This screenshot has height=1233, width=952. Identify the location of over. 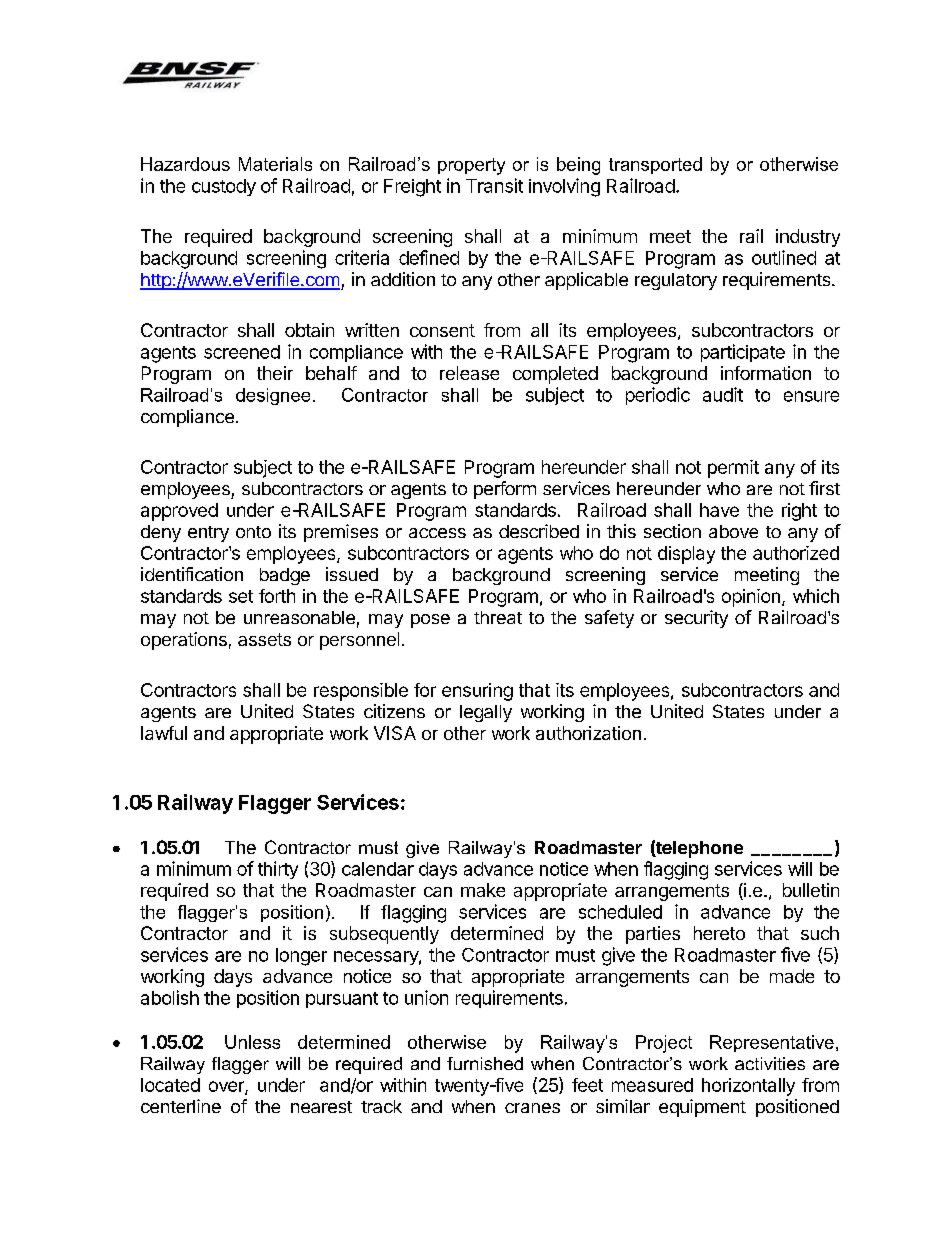
(227, 1087).
